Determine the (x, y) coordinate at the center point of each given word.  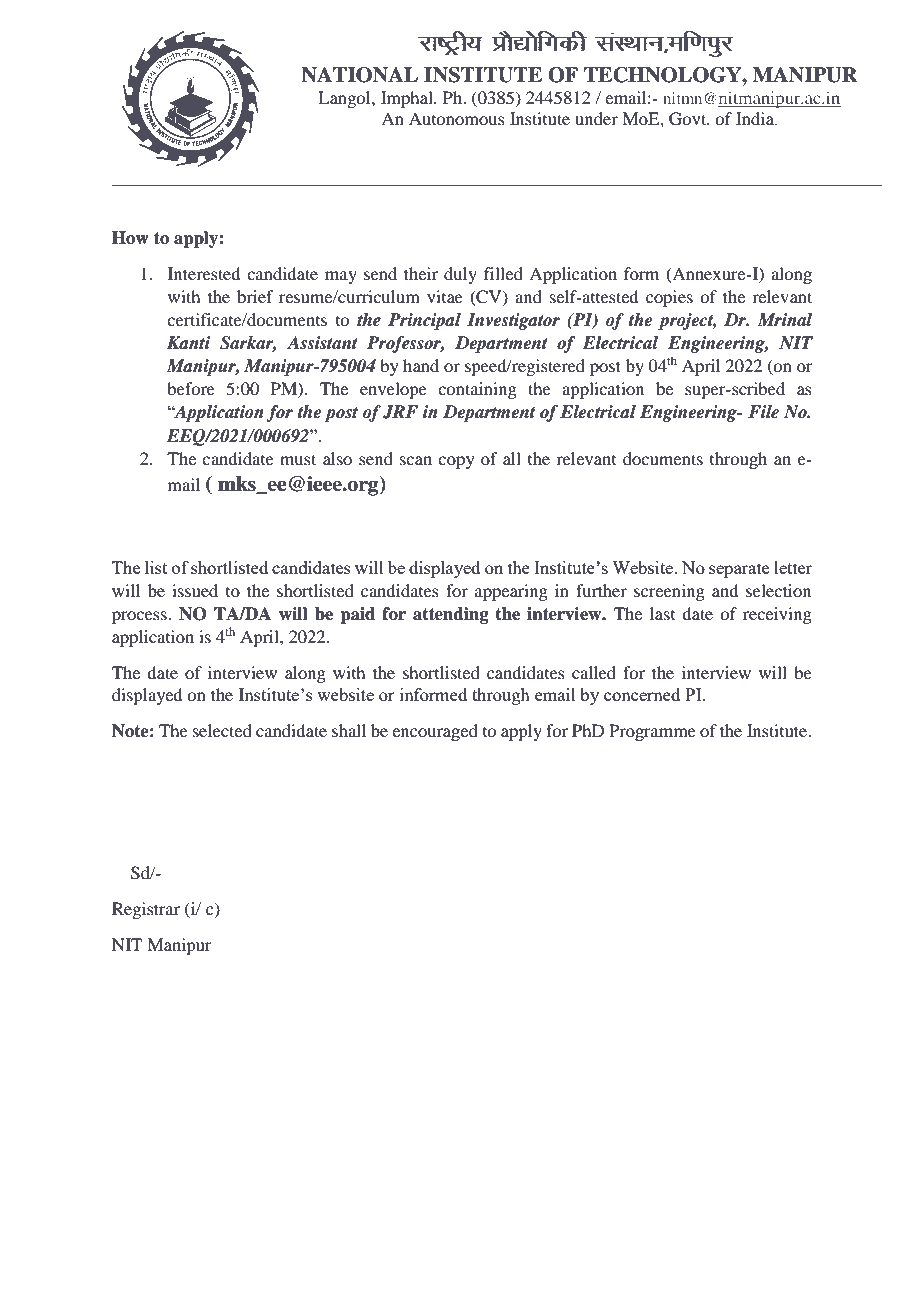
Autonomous (457, 118)
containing (477, 390)
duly (460, 275)
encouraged (435, 732)
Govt (689, 119)
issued (195, 590)
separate (739, 570)
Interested (204, 273)
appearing (511, 592)
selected (222, 730)
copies (669, 298)
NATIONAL (359, 75)
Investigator (513, 321)
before (191, 388)
